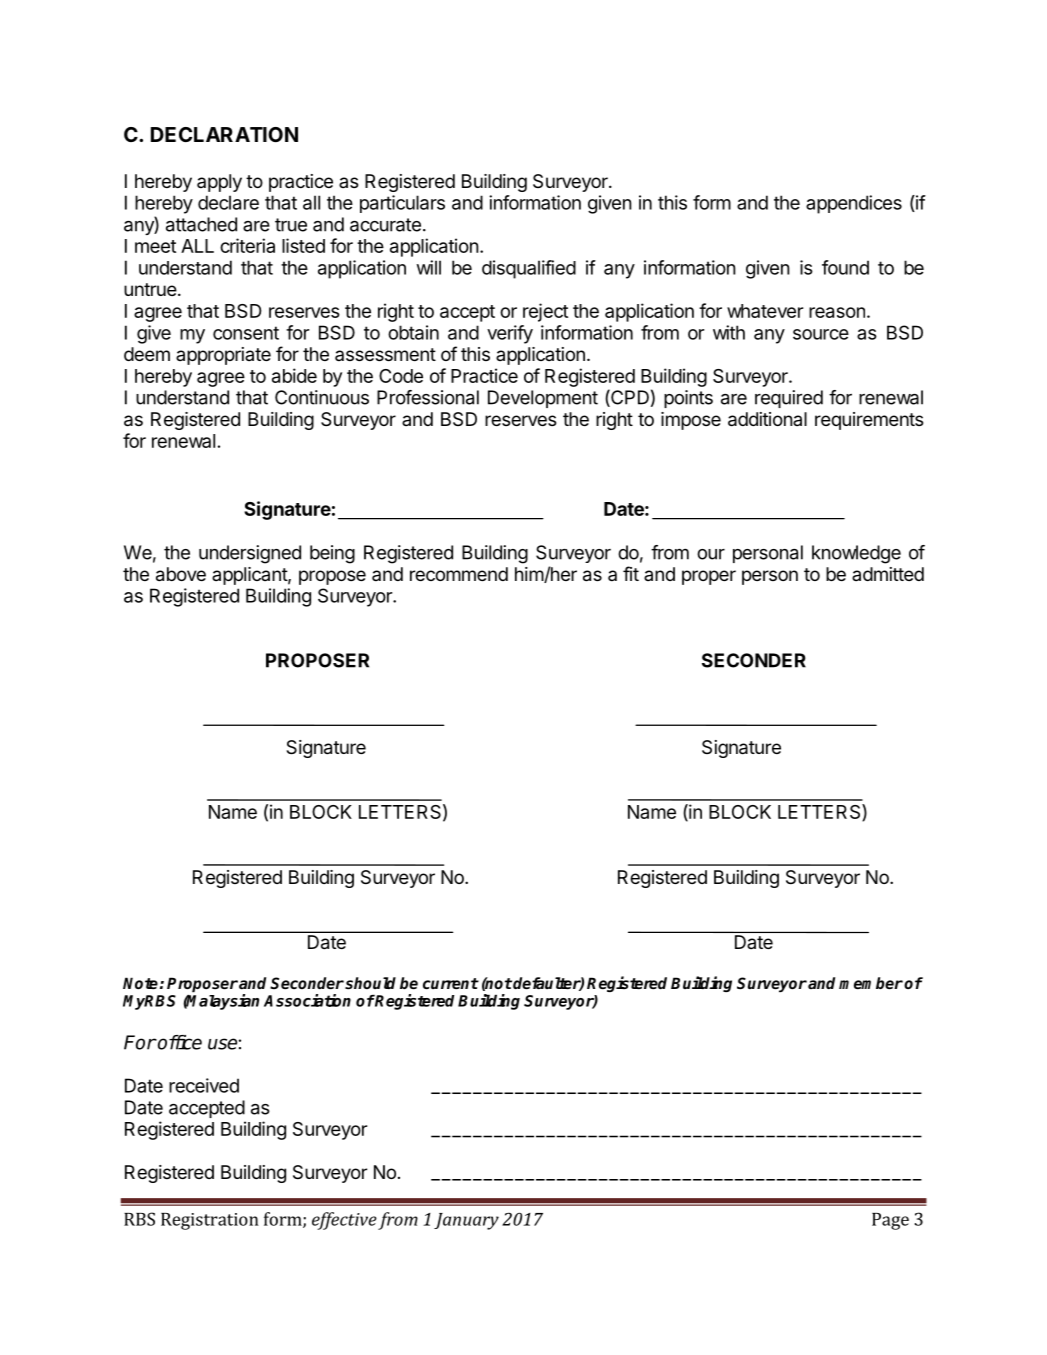 The image size is (1047, 1355). Describe the element at coordinates (871, 983) in the document. I see `member` at that location.
